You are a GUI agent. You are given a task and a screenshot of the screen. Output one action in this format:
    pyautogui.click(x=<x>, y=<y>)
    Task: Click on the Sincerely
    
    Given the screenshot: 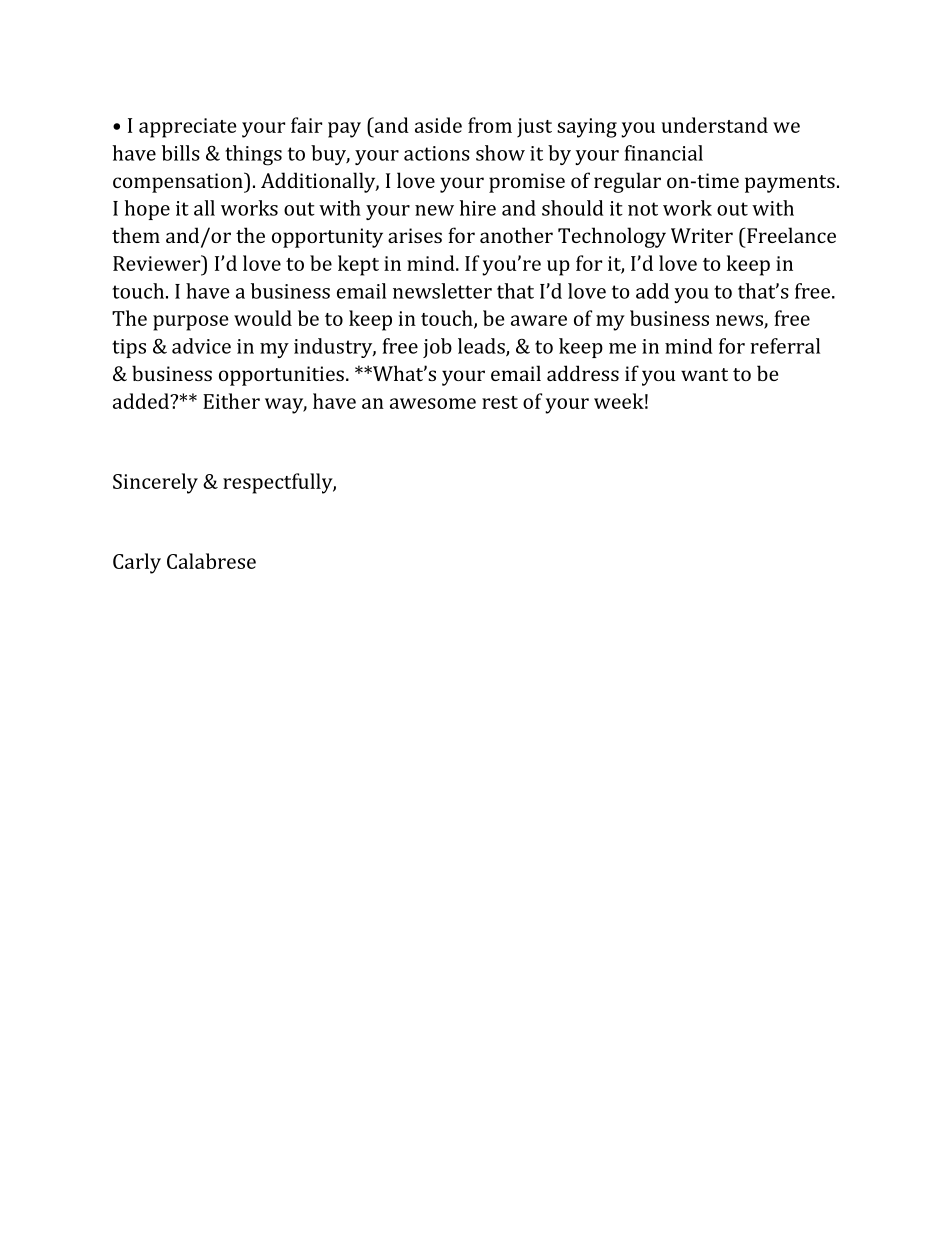 What is the action you would take?
    pyautogui.click(x=155, y=483)
